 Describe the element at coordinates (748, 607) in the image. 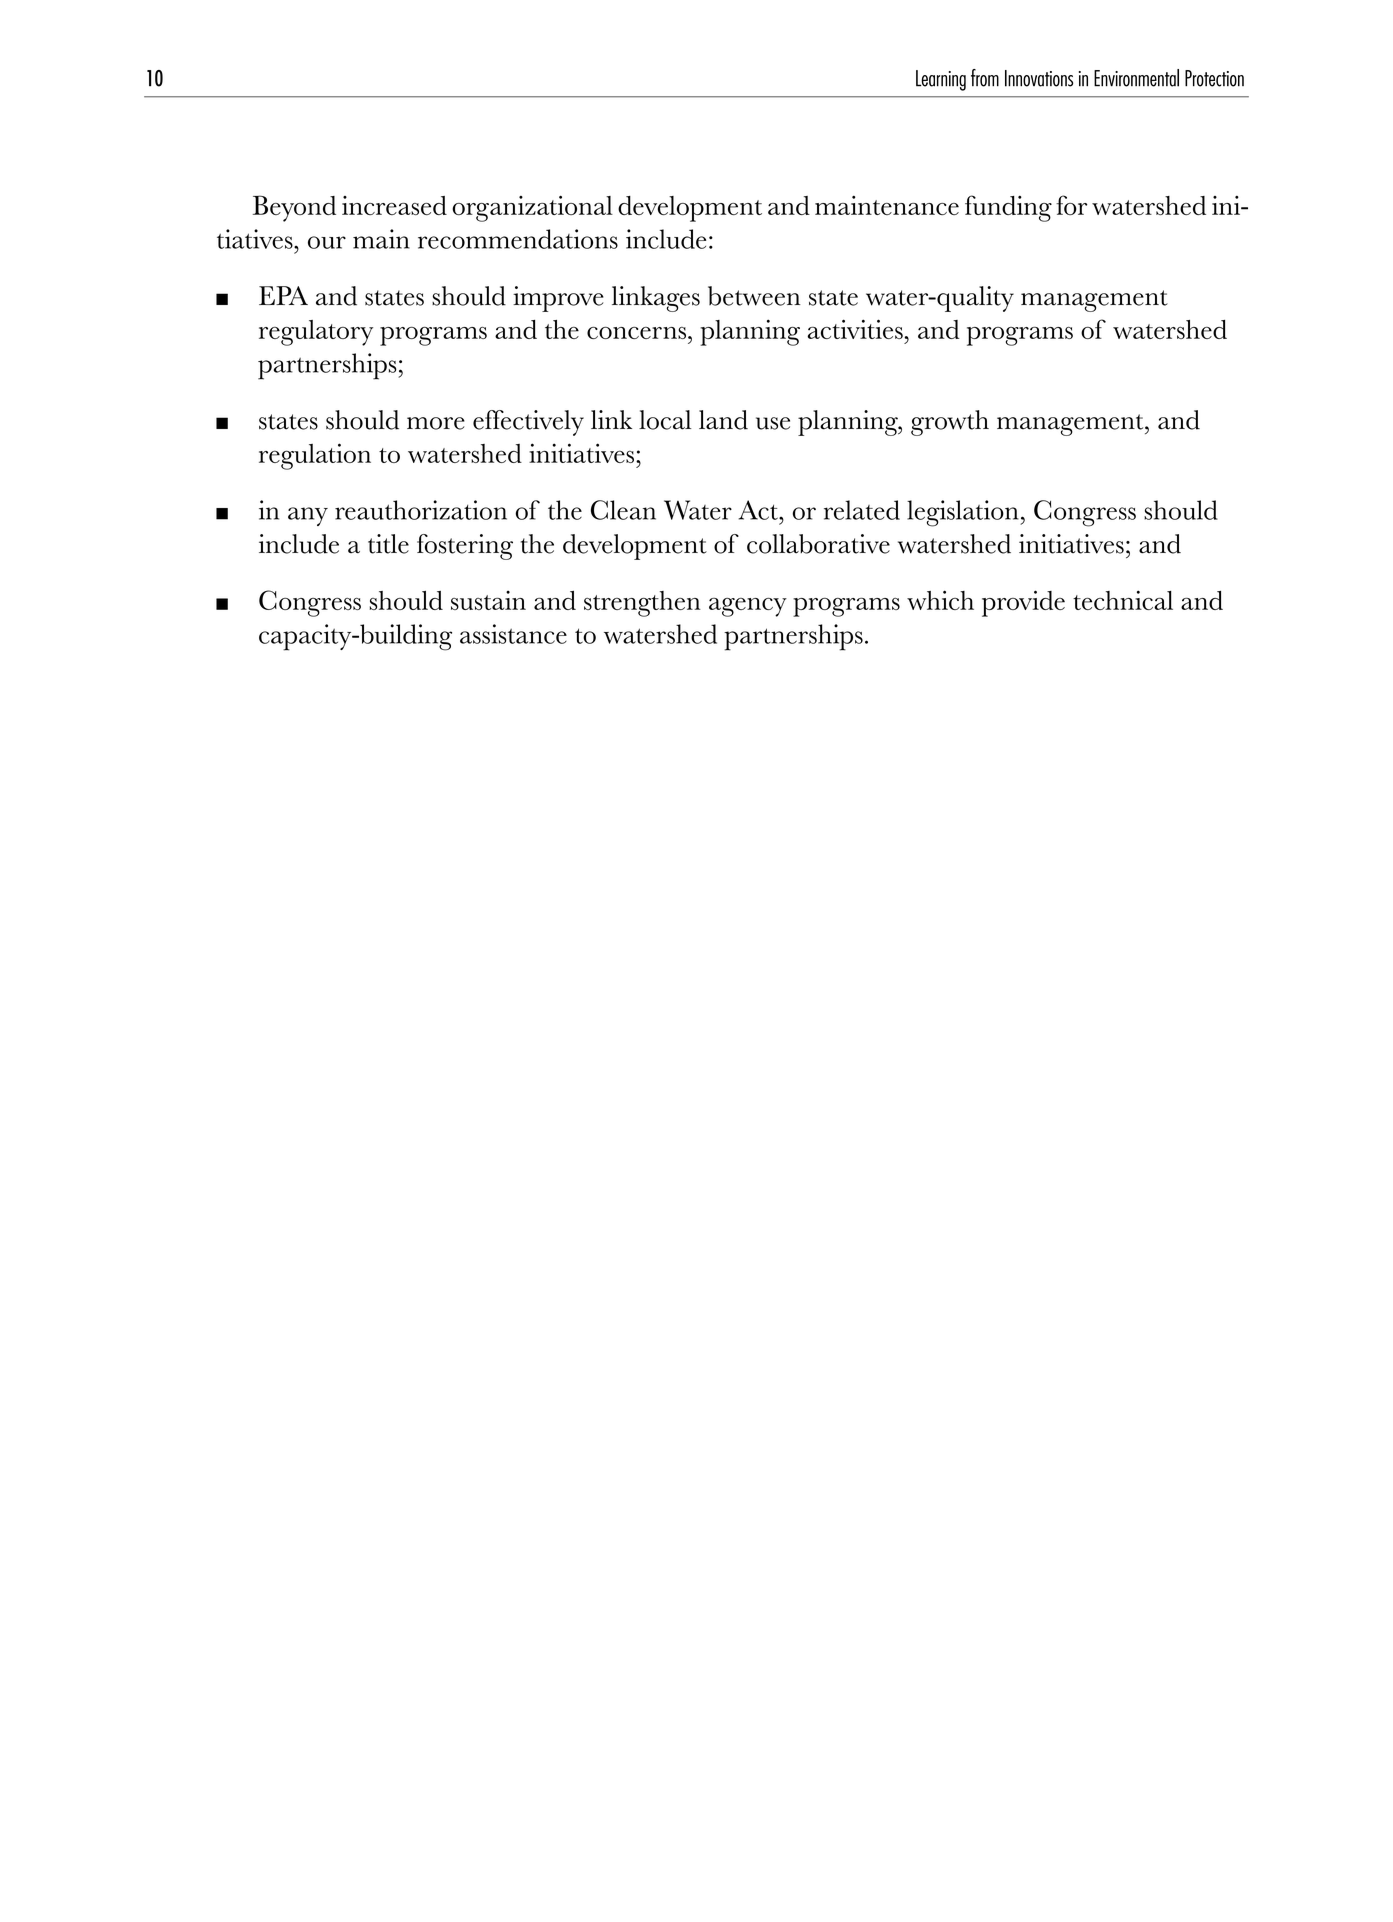

I see `agency` at that location.
